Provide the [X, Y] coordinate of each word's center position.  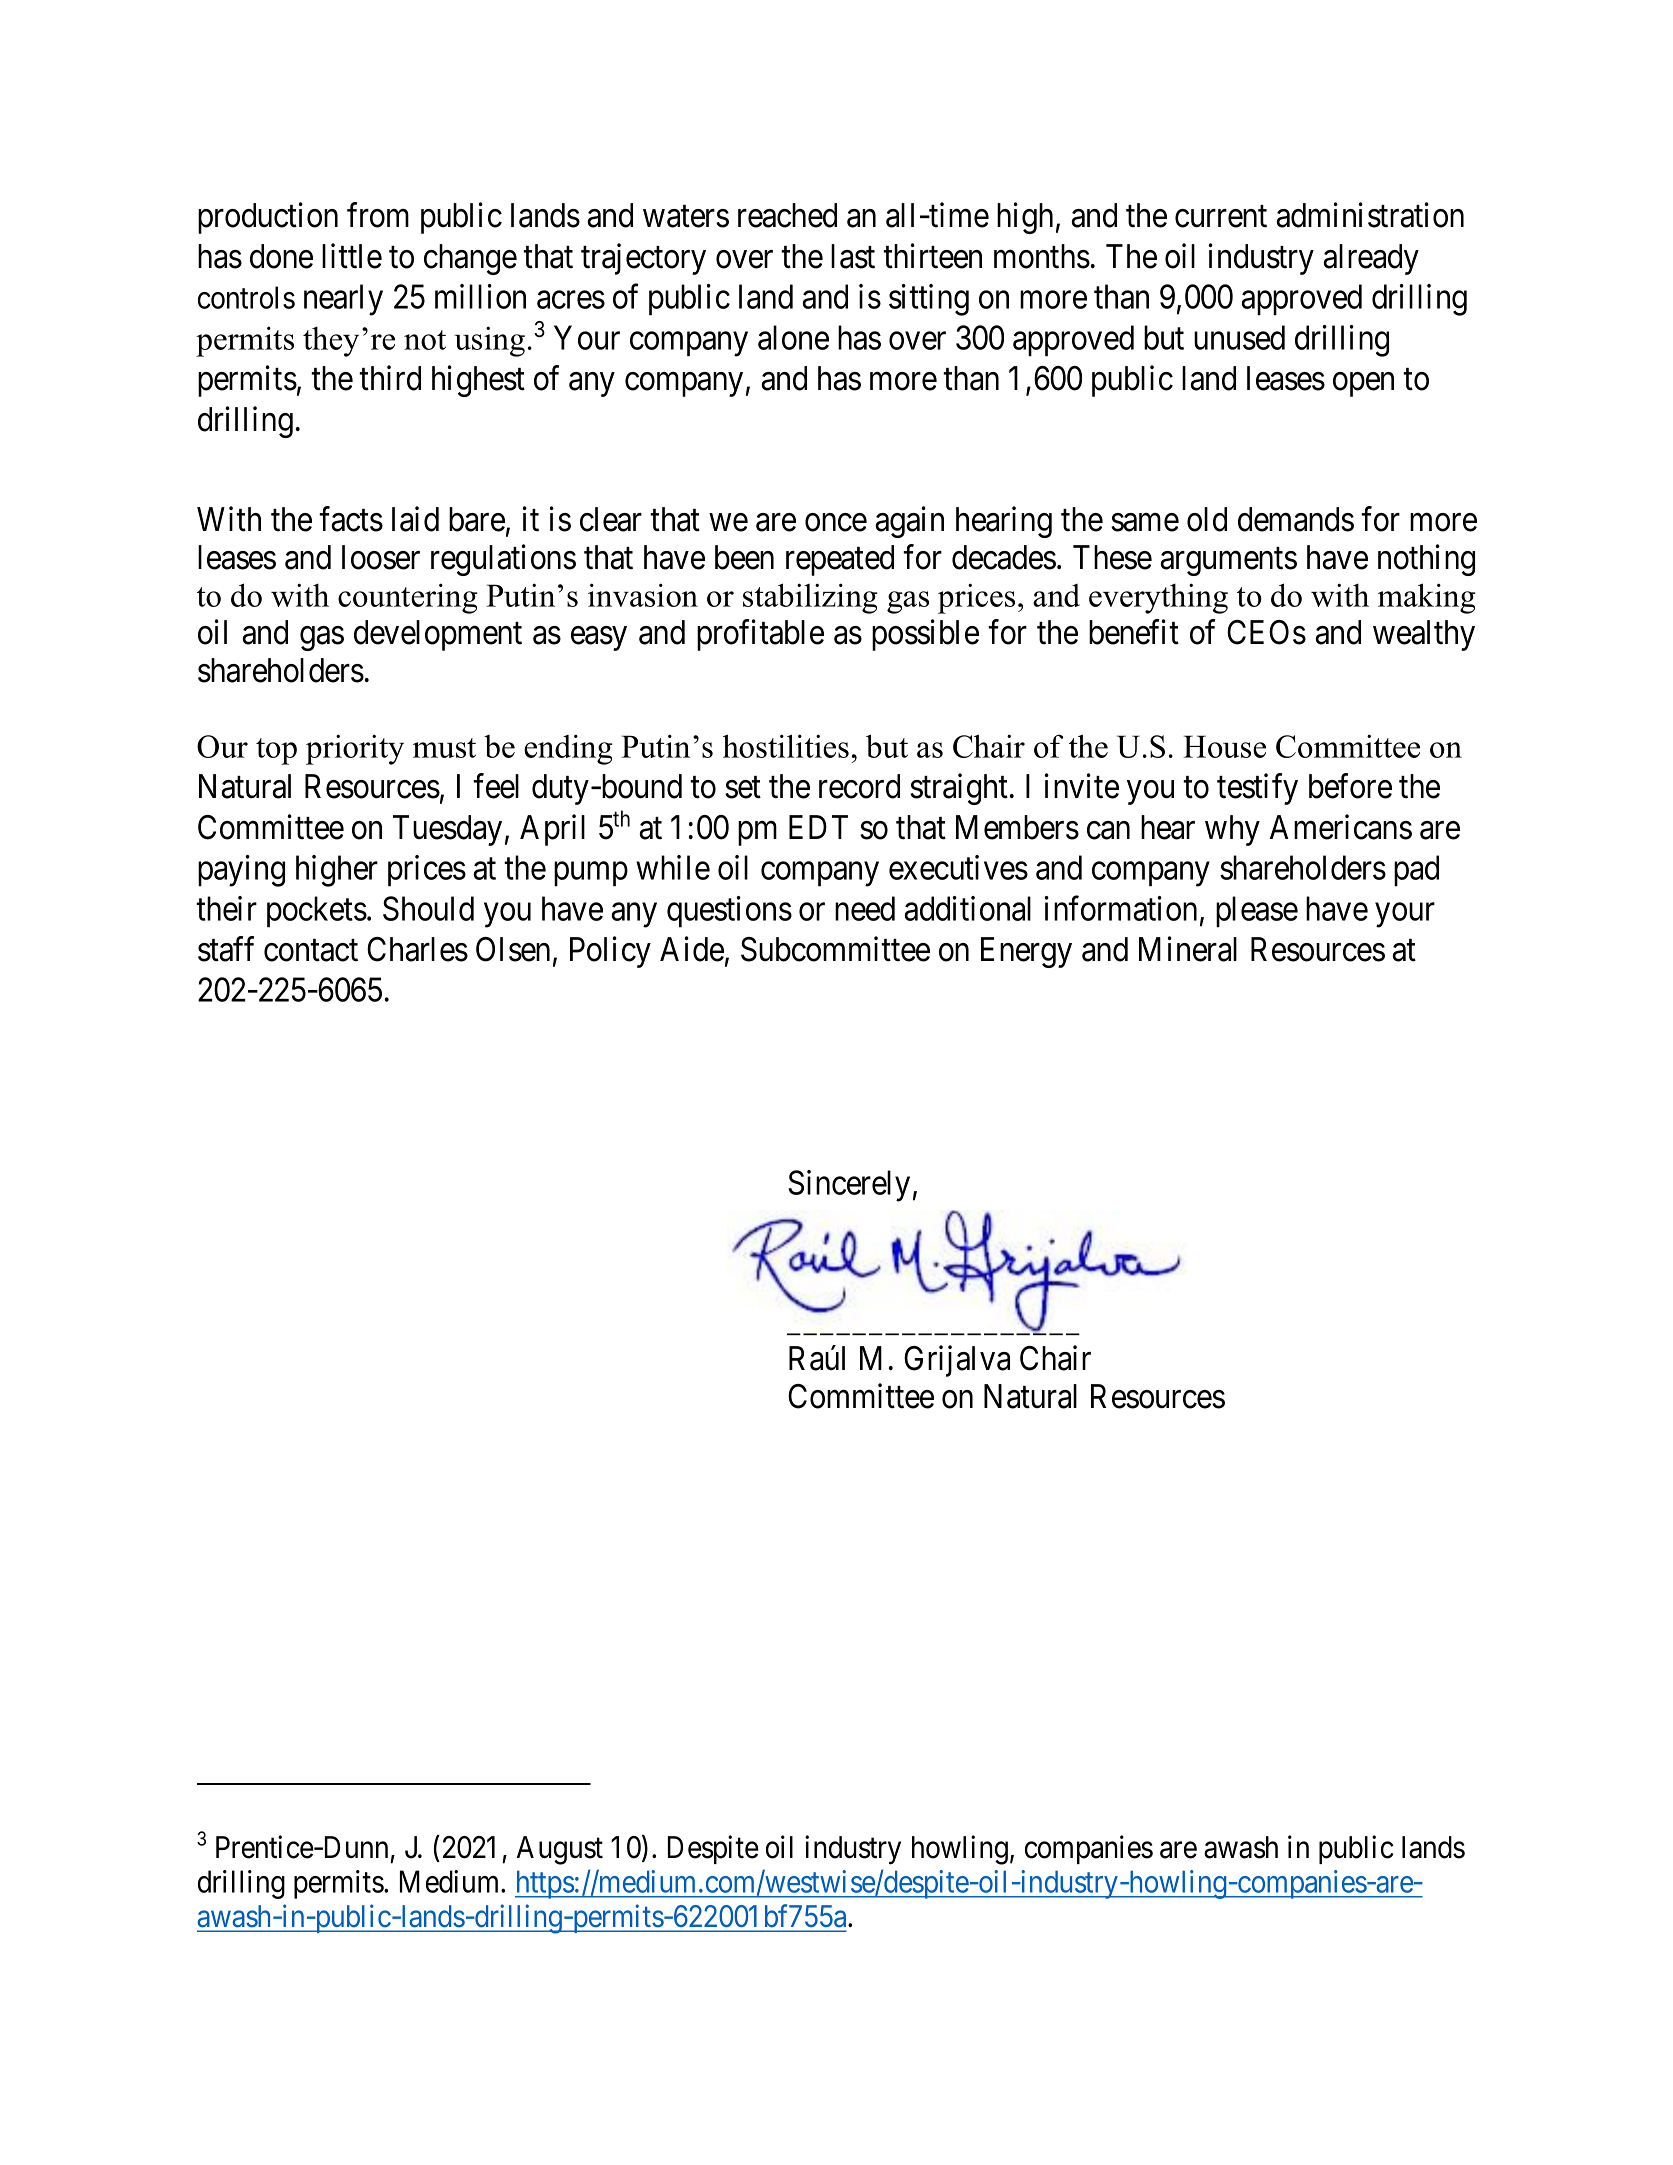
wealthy [1424, 635]
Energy [1026, 952]
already [1371, 259]
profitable [760, 635]
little [352, 256]
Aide [692, 949]
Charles [417, 949]
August [560, 1850]
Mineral [1188, 949]
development [438, 635]
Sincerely [849, 1186]
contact [311, 951]
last [853, 256]
